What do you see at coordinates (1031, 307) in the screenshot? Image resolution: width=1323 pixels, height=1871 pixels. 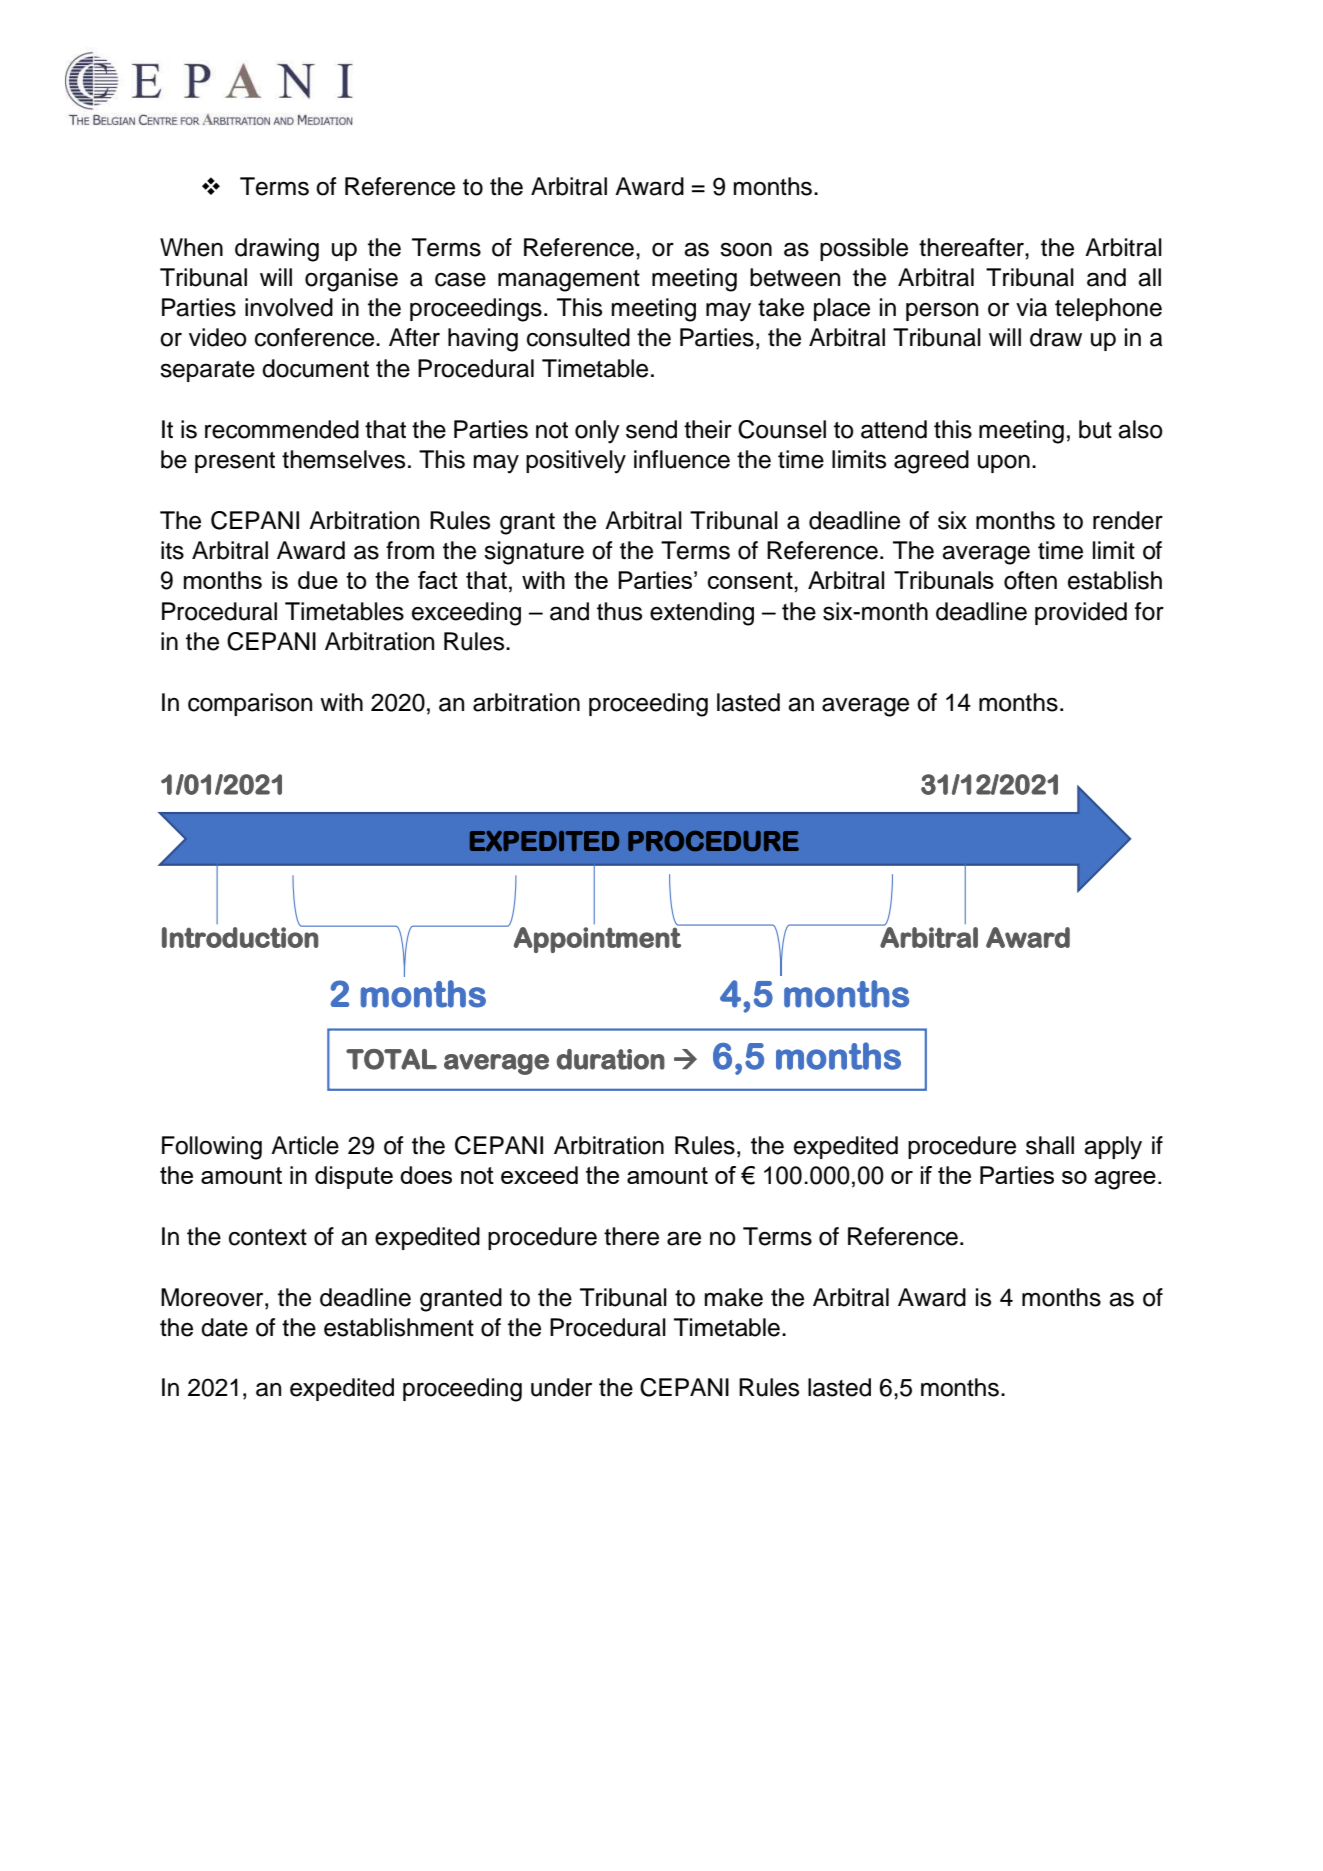 I see `via` at bounding box center [1031, 307].
